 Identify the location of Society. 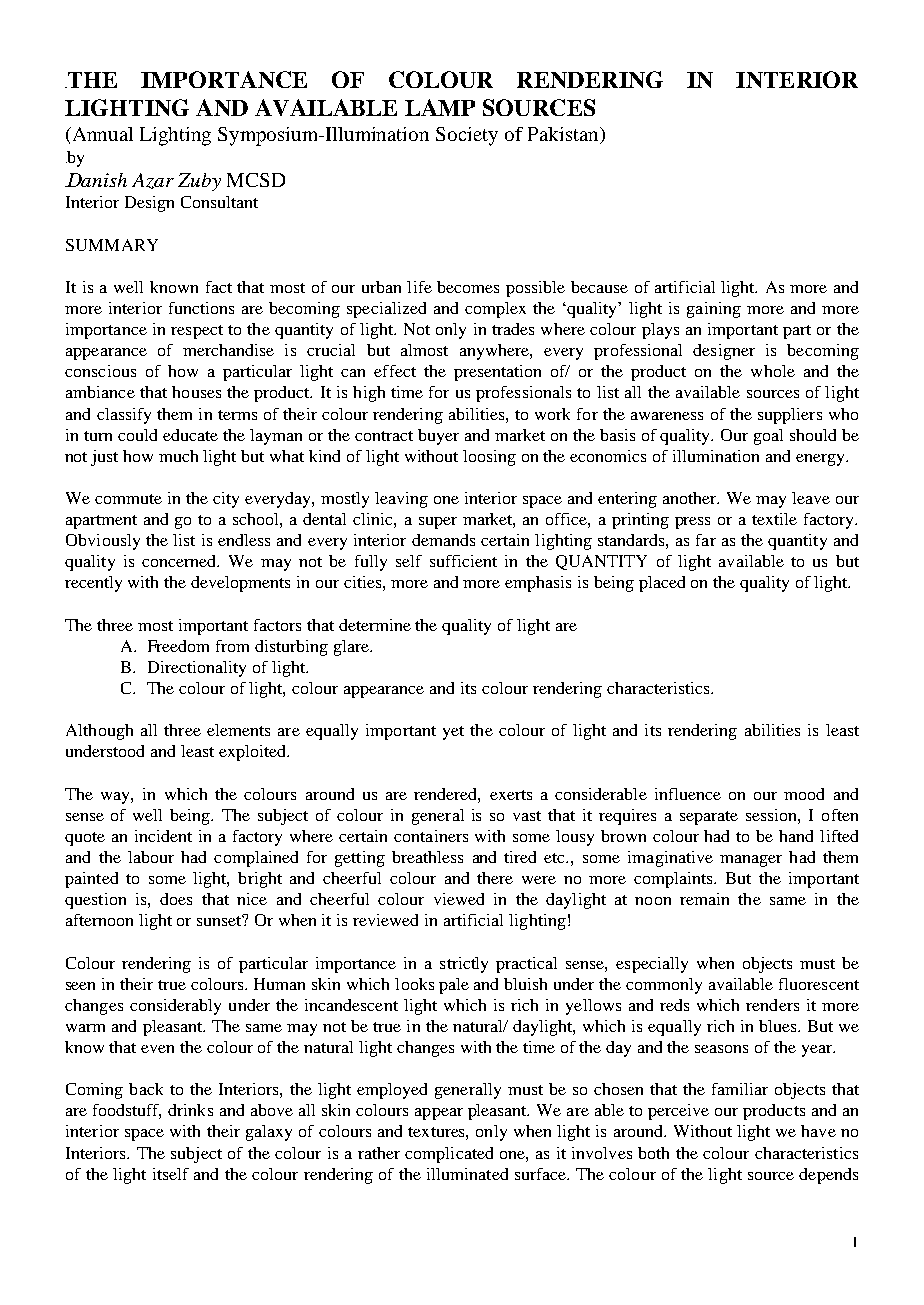
(467, 136).
